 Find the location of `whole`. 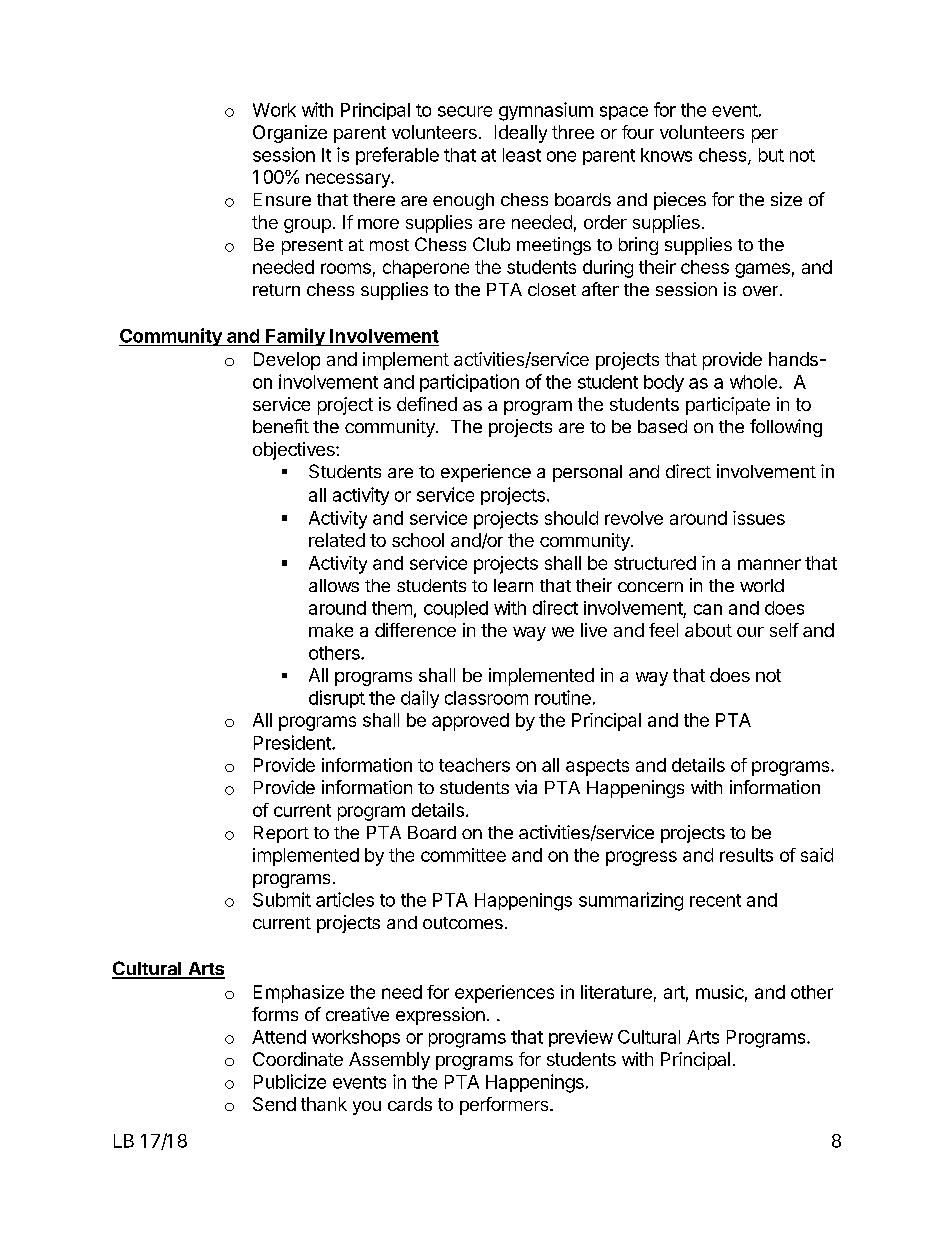

whole is located at coordinates (753, 382).
